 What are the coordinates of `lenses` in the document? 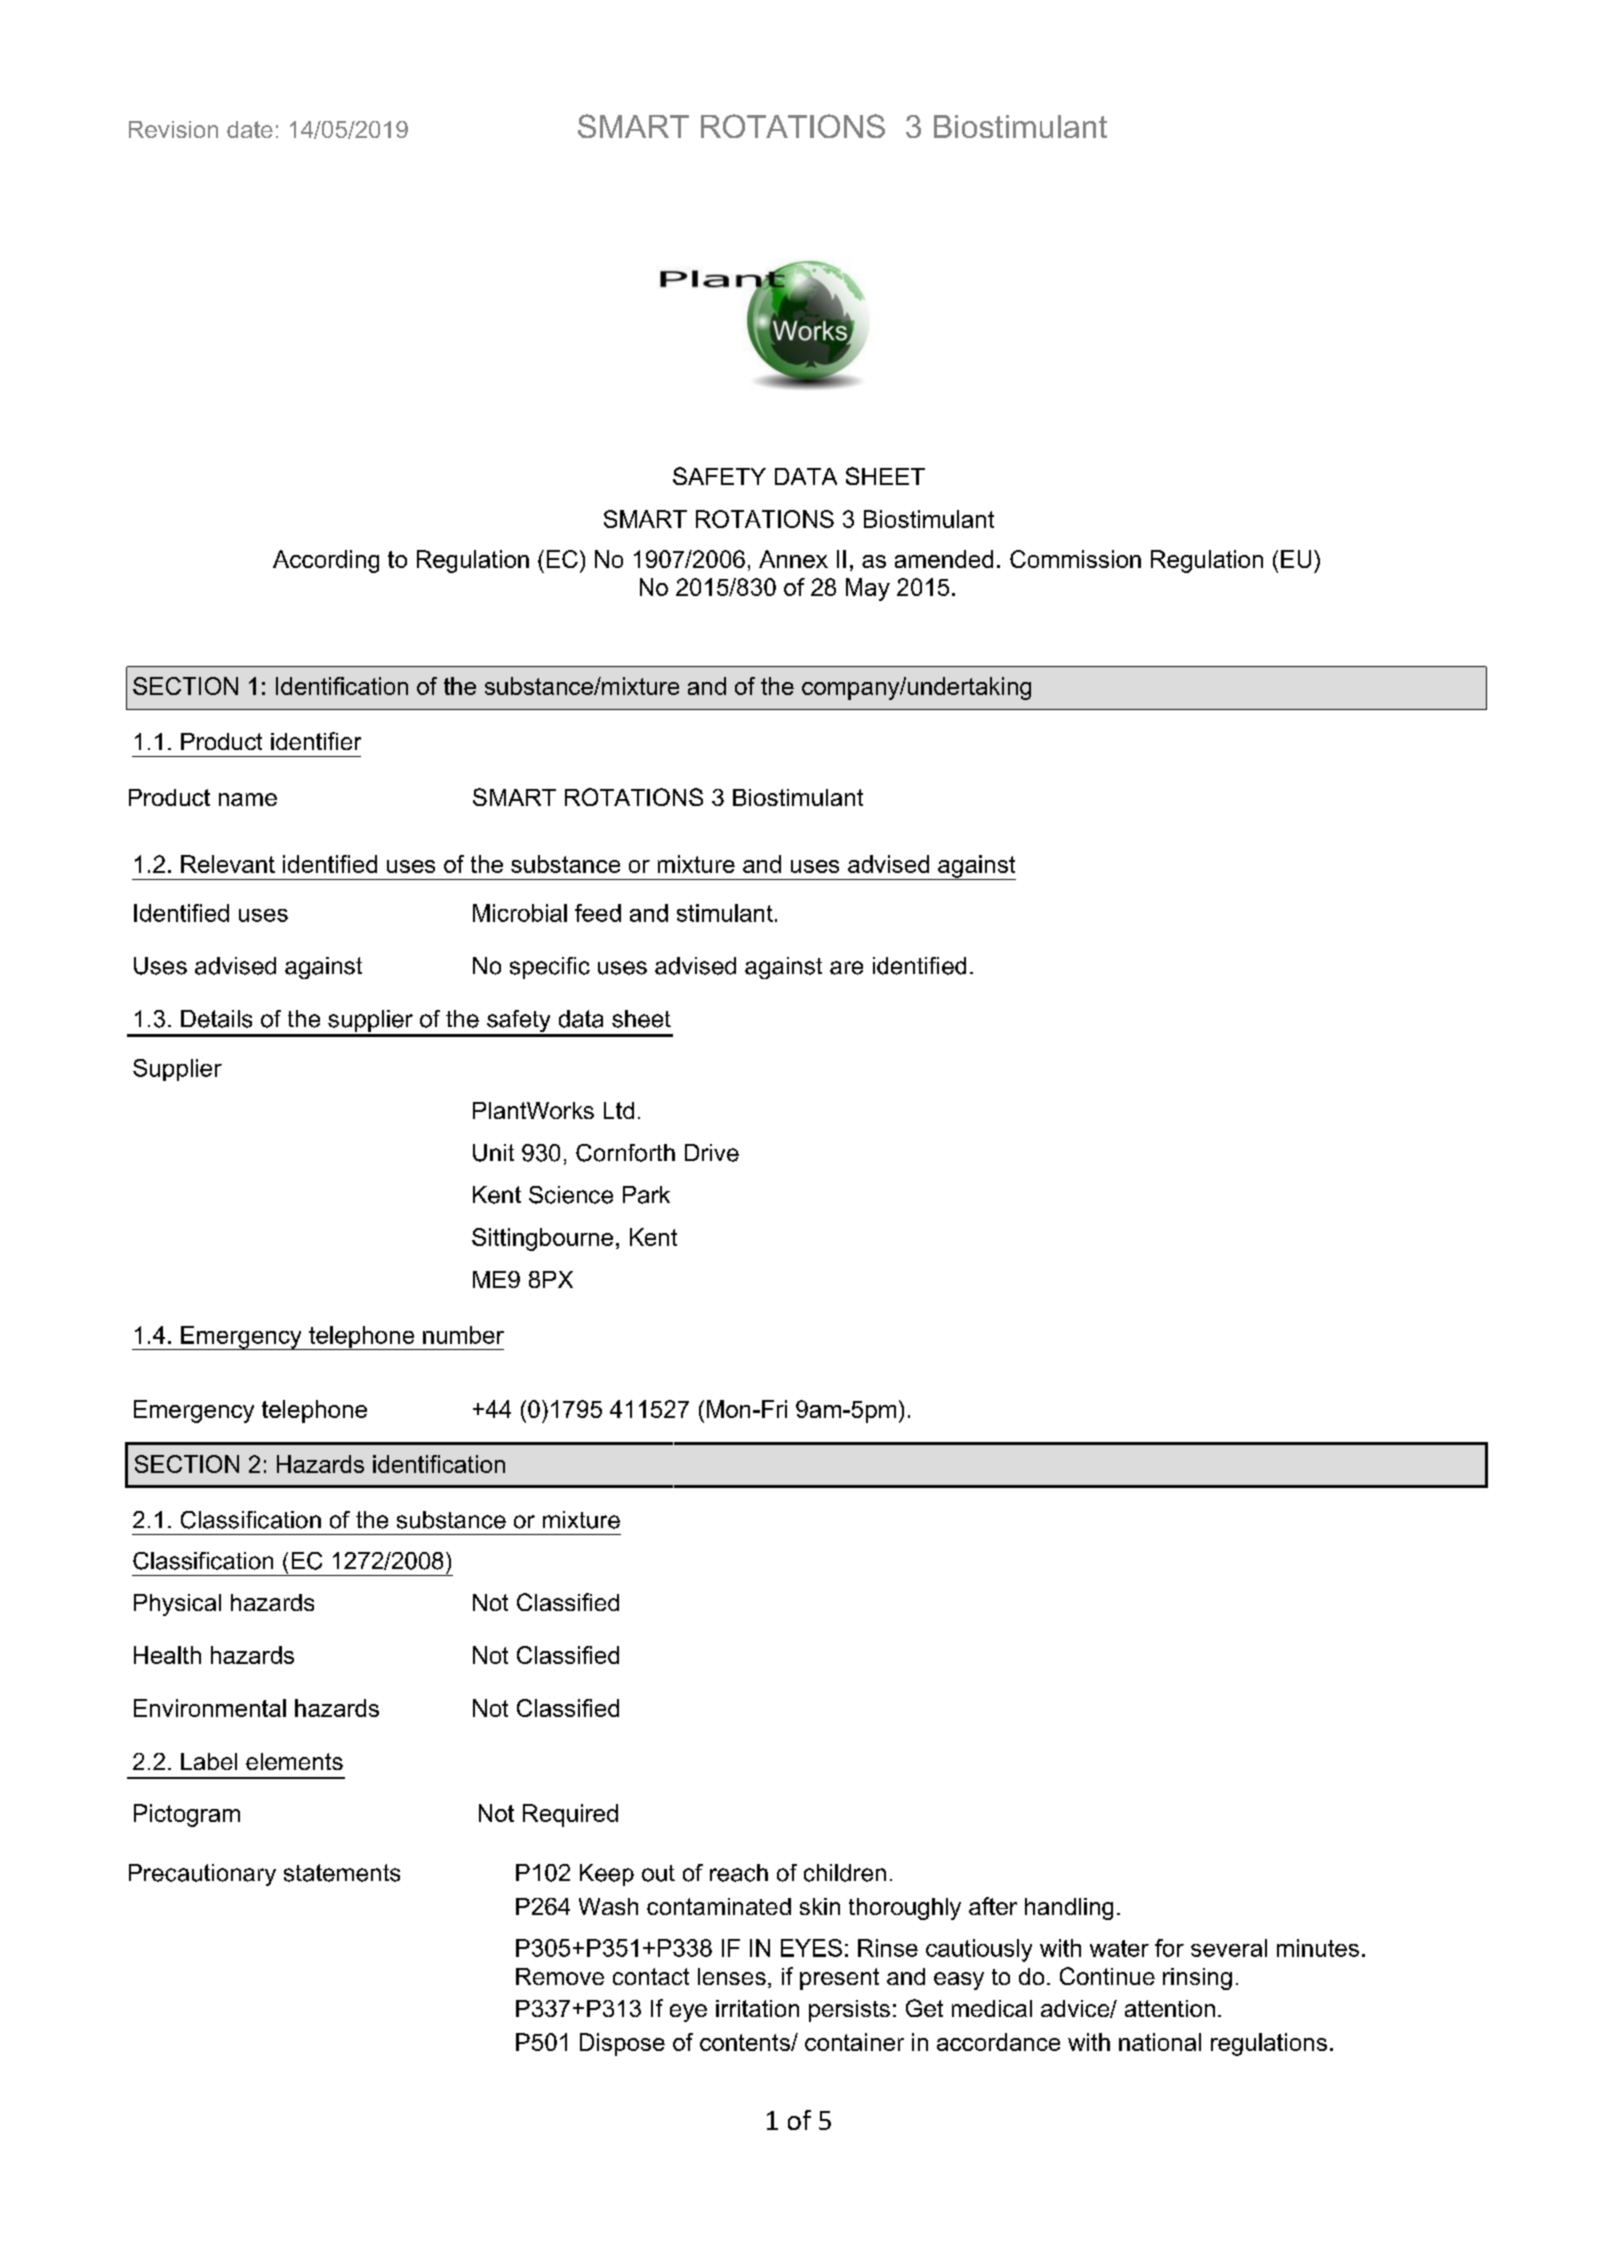 It's located at (732, 1976).
